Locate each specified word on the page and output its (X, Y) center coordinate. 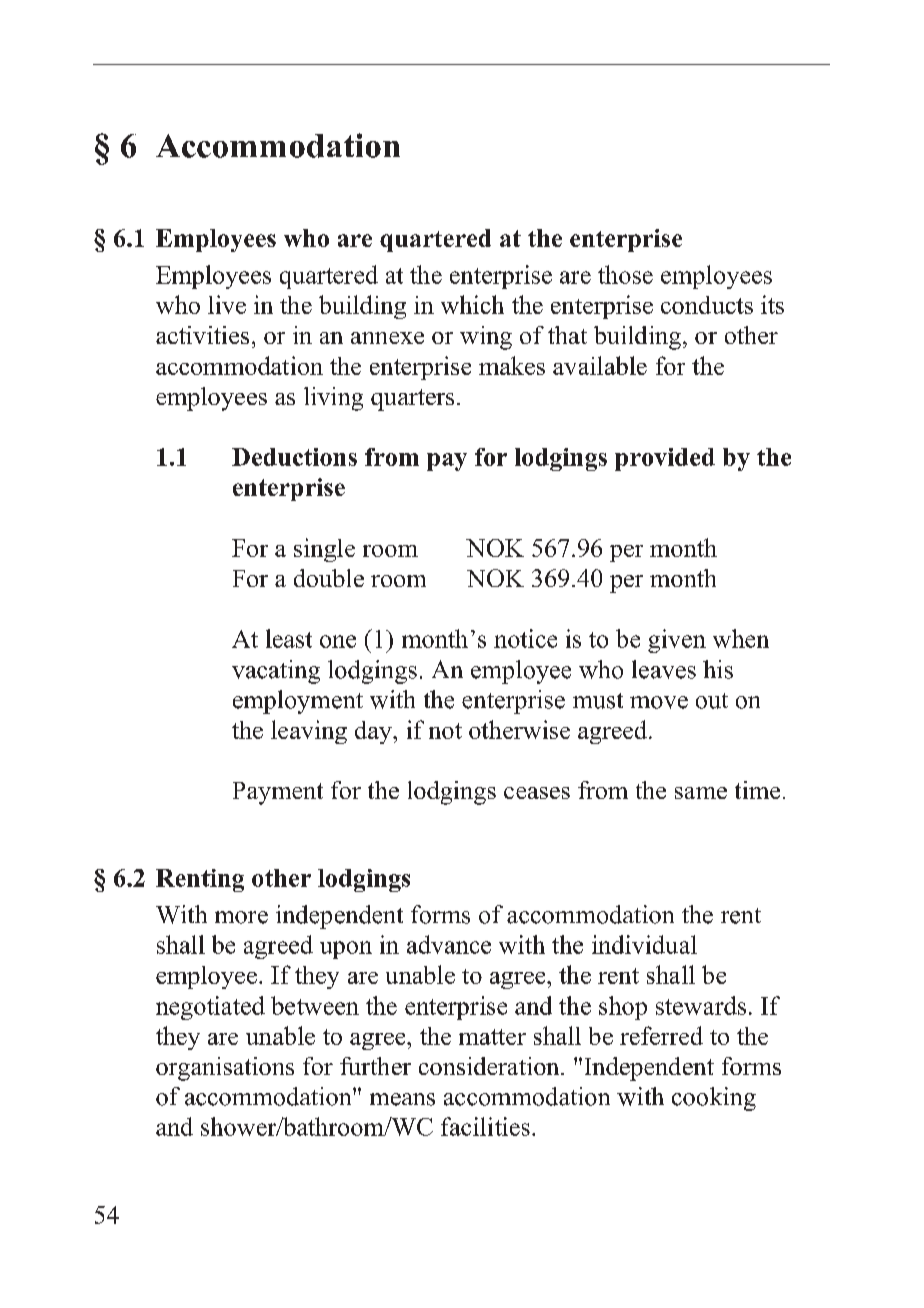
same (701, 793)
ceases (537, 793)
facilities (485, 1126)
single (324, 550)
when (741, 638)
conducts (707, 305)
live (227, 304)
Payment (278, 793)
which (472, 304)
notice (525, 638)
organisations (225, 1069)
